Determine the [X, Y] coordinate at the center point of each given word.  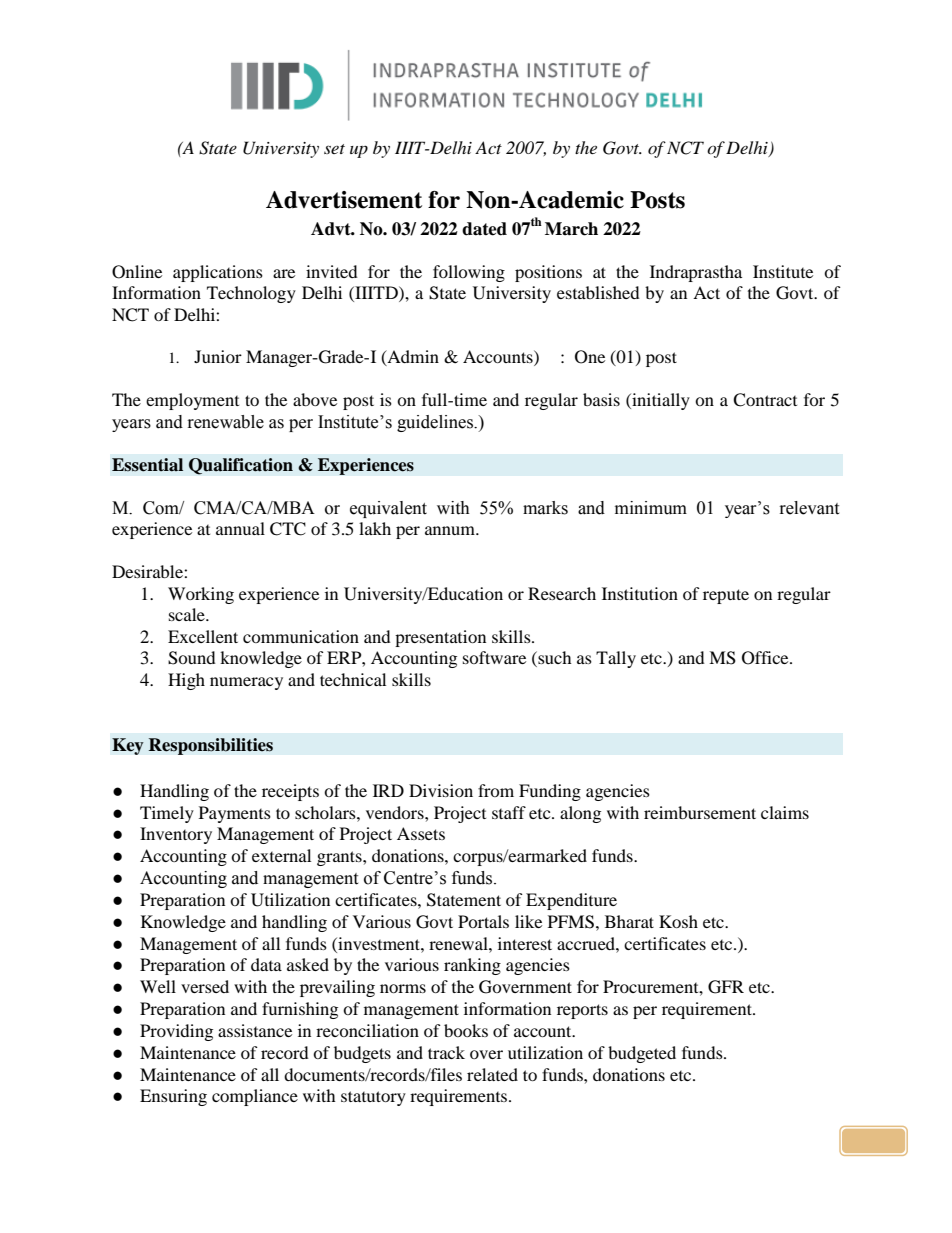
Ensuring [173, 1097]
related [492, 1074]
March [571, 229]
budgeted [642, 1054]
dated [484, 229]
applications [218, 273]
